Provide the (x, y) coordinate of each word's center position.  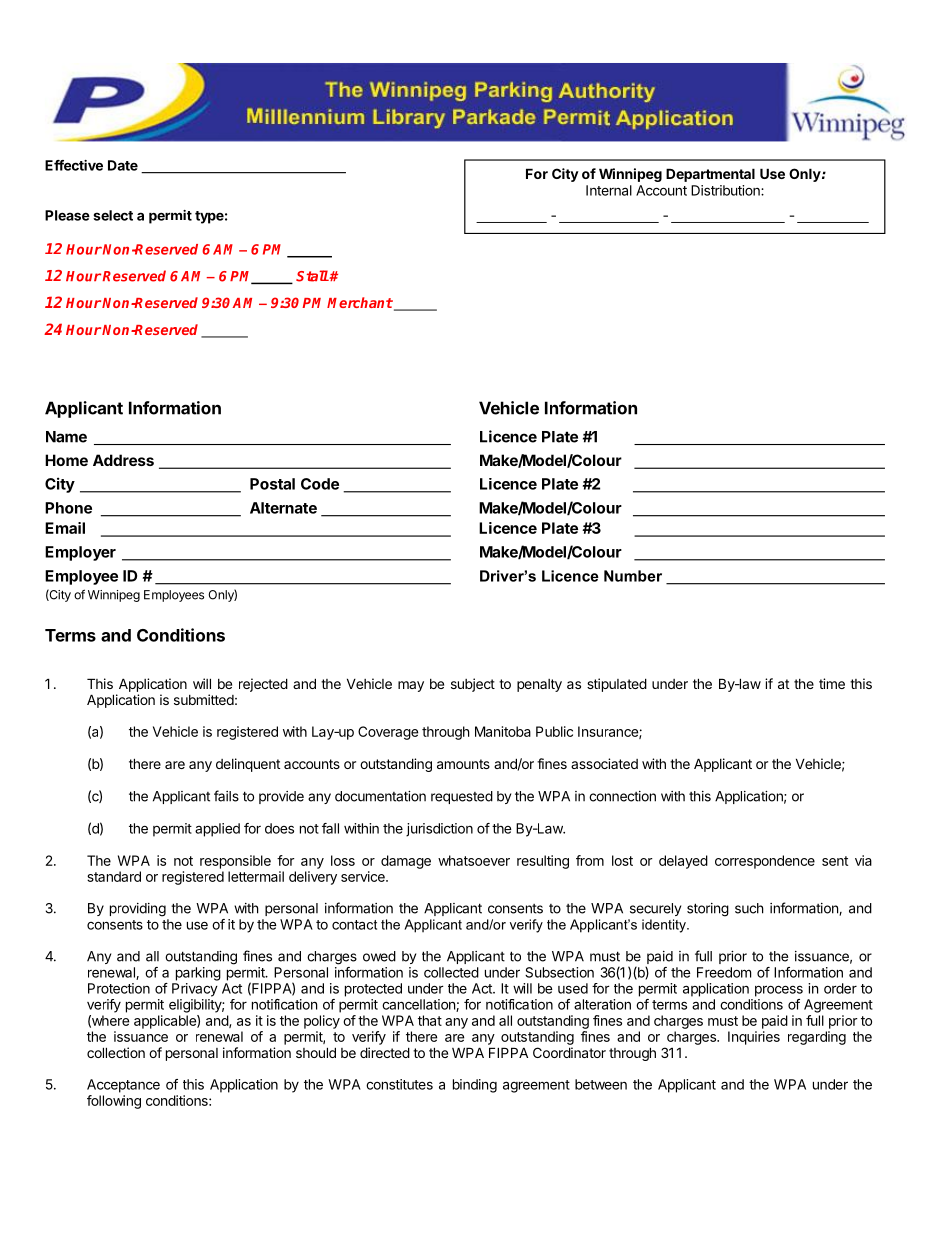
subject (473, 685)
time (832, 683)
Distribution (726, 190)
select (113, 215)
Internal (609, 190)
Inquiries (754, 1038)
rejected (263, 685)
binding (475, 1086)
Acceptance (123, 1086)
